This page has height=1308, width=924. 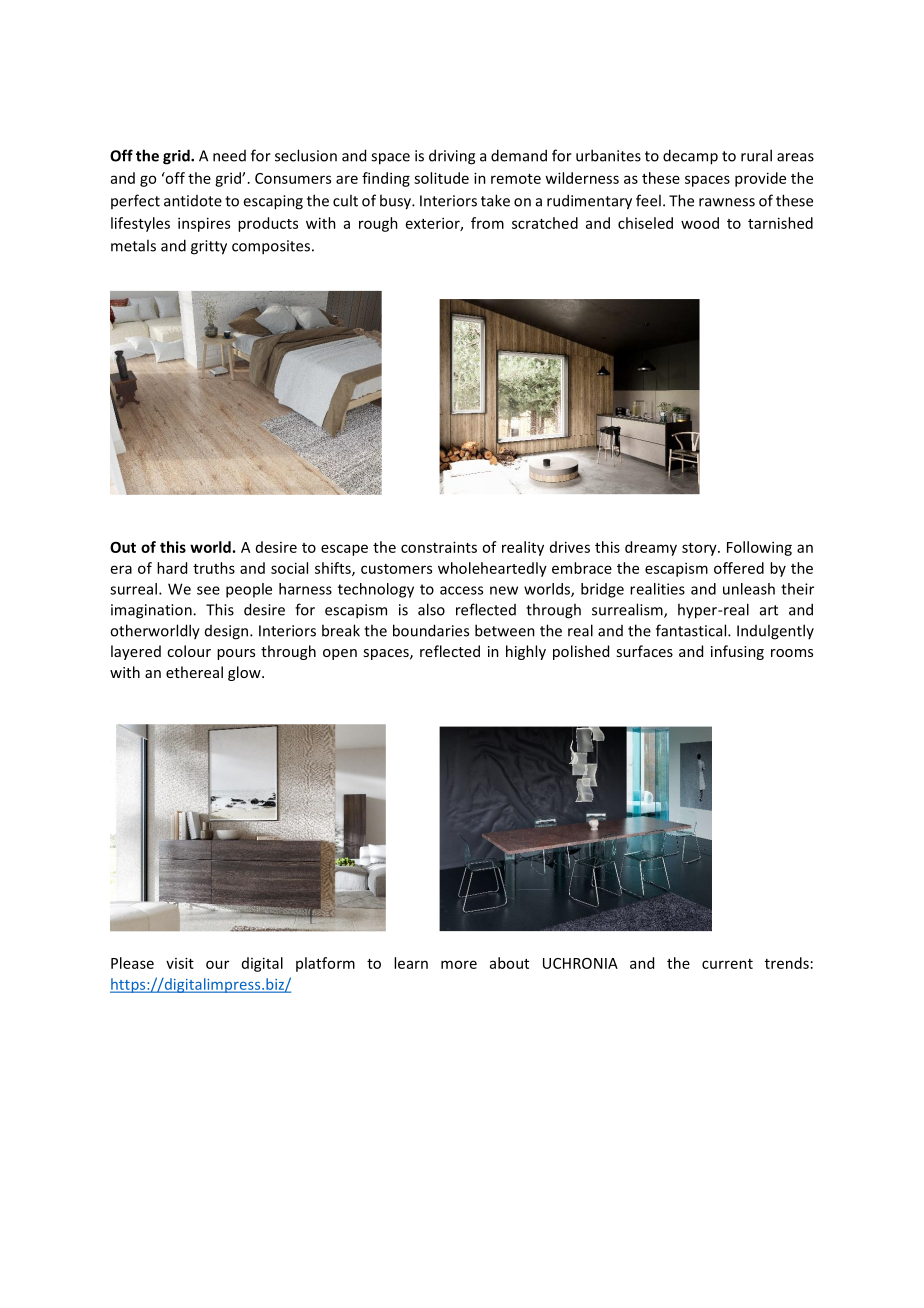 I want to click on solitude, so click(x=441, y=178).
